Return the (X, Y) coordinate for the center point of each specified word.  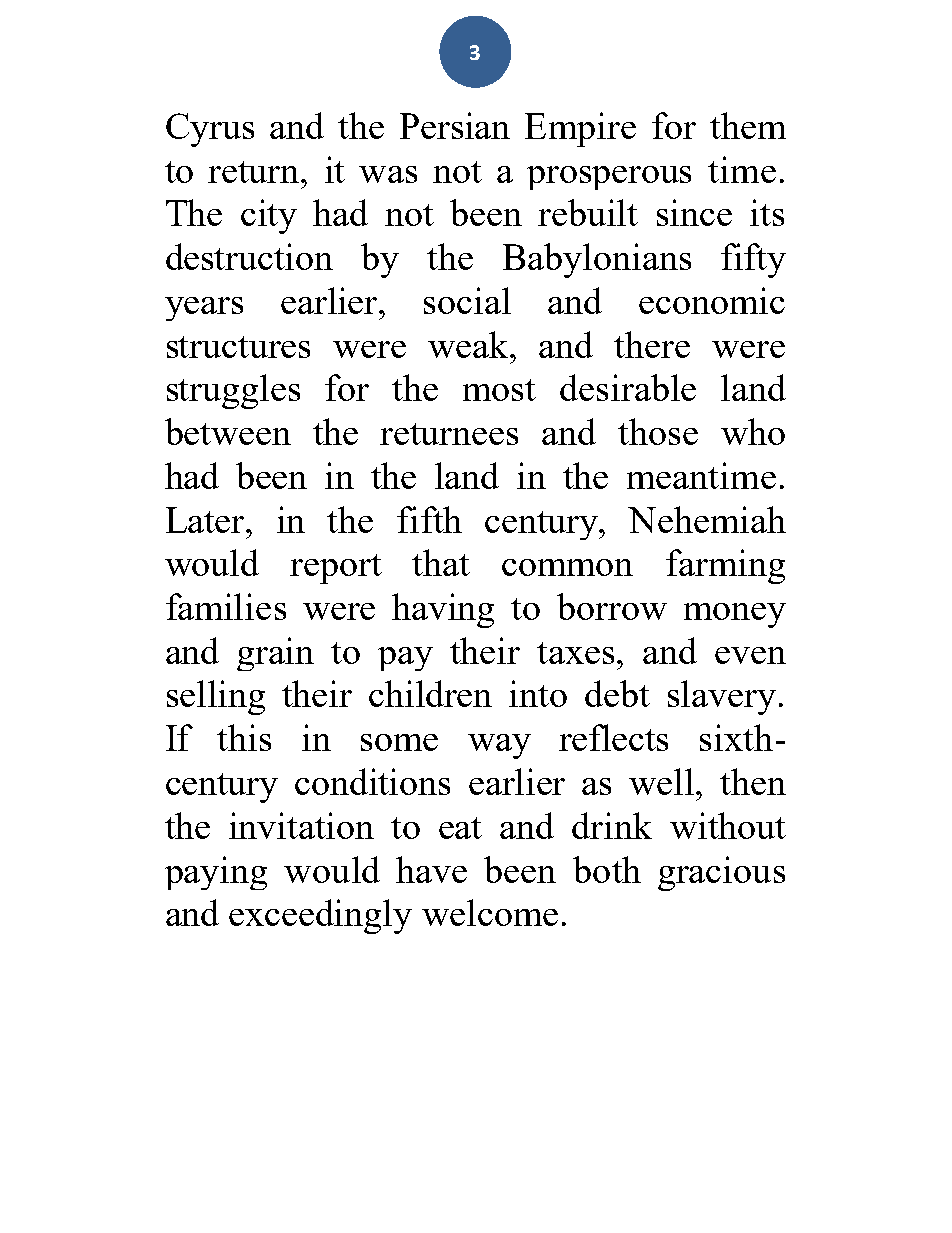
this (244, 737)
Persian (455, 125)
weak (469, 344)
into (538, 693)
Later (207, 520)
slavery (722, 697)
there (652, 344)
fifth (429, 519)
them (748, 125)
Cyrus (210, 130)
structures (238, 347)
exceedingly (320, 916)
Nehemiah (707, 519)
